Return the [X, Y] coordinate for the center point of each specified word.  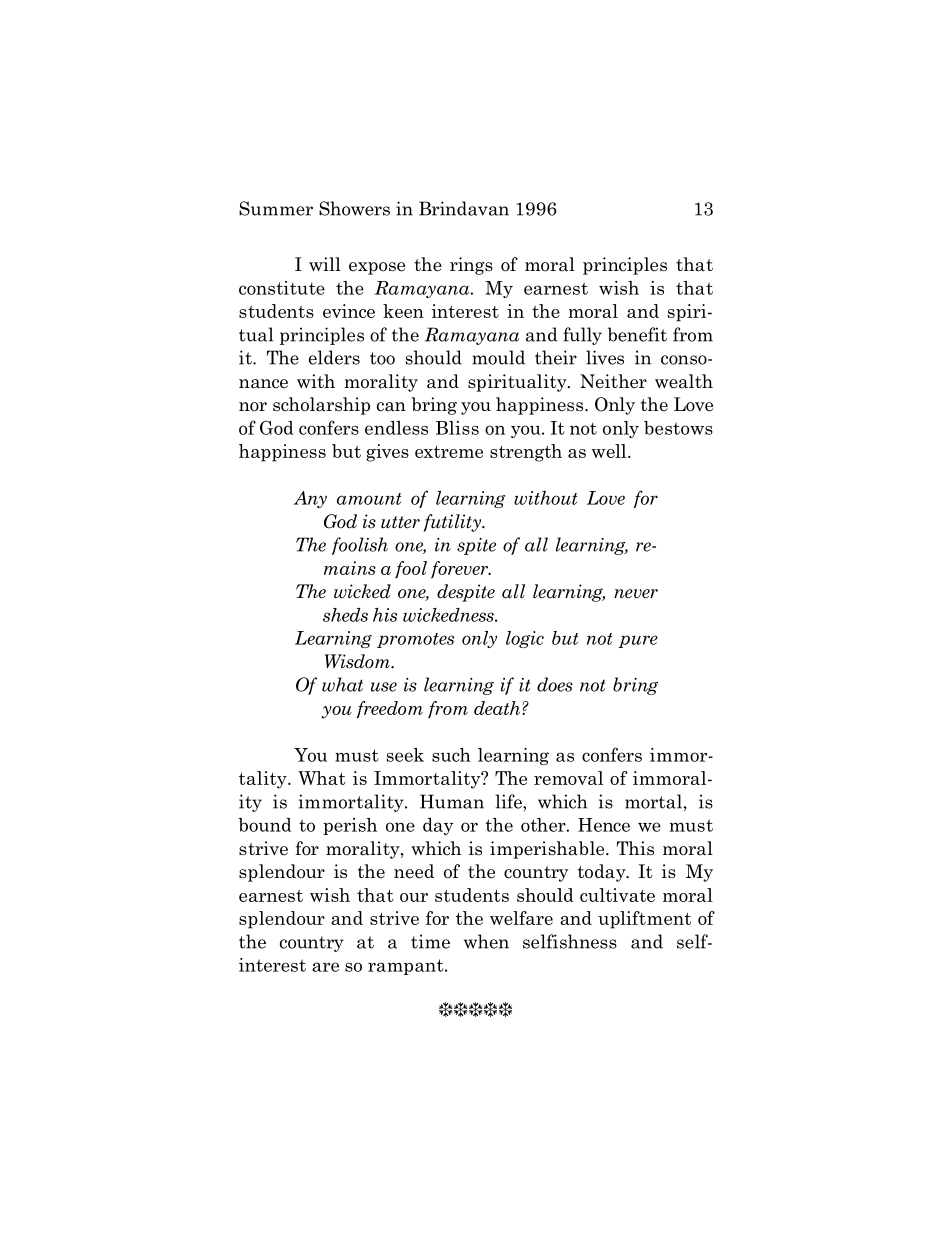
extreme [449, 452]
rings [471, 266]
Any [310, 499]
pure [638, 641]
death [498, 708]
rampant [407, 967]
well [610, 451]
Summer [276, 208]
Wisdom [358, 661]
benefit [637, 334]
